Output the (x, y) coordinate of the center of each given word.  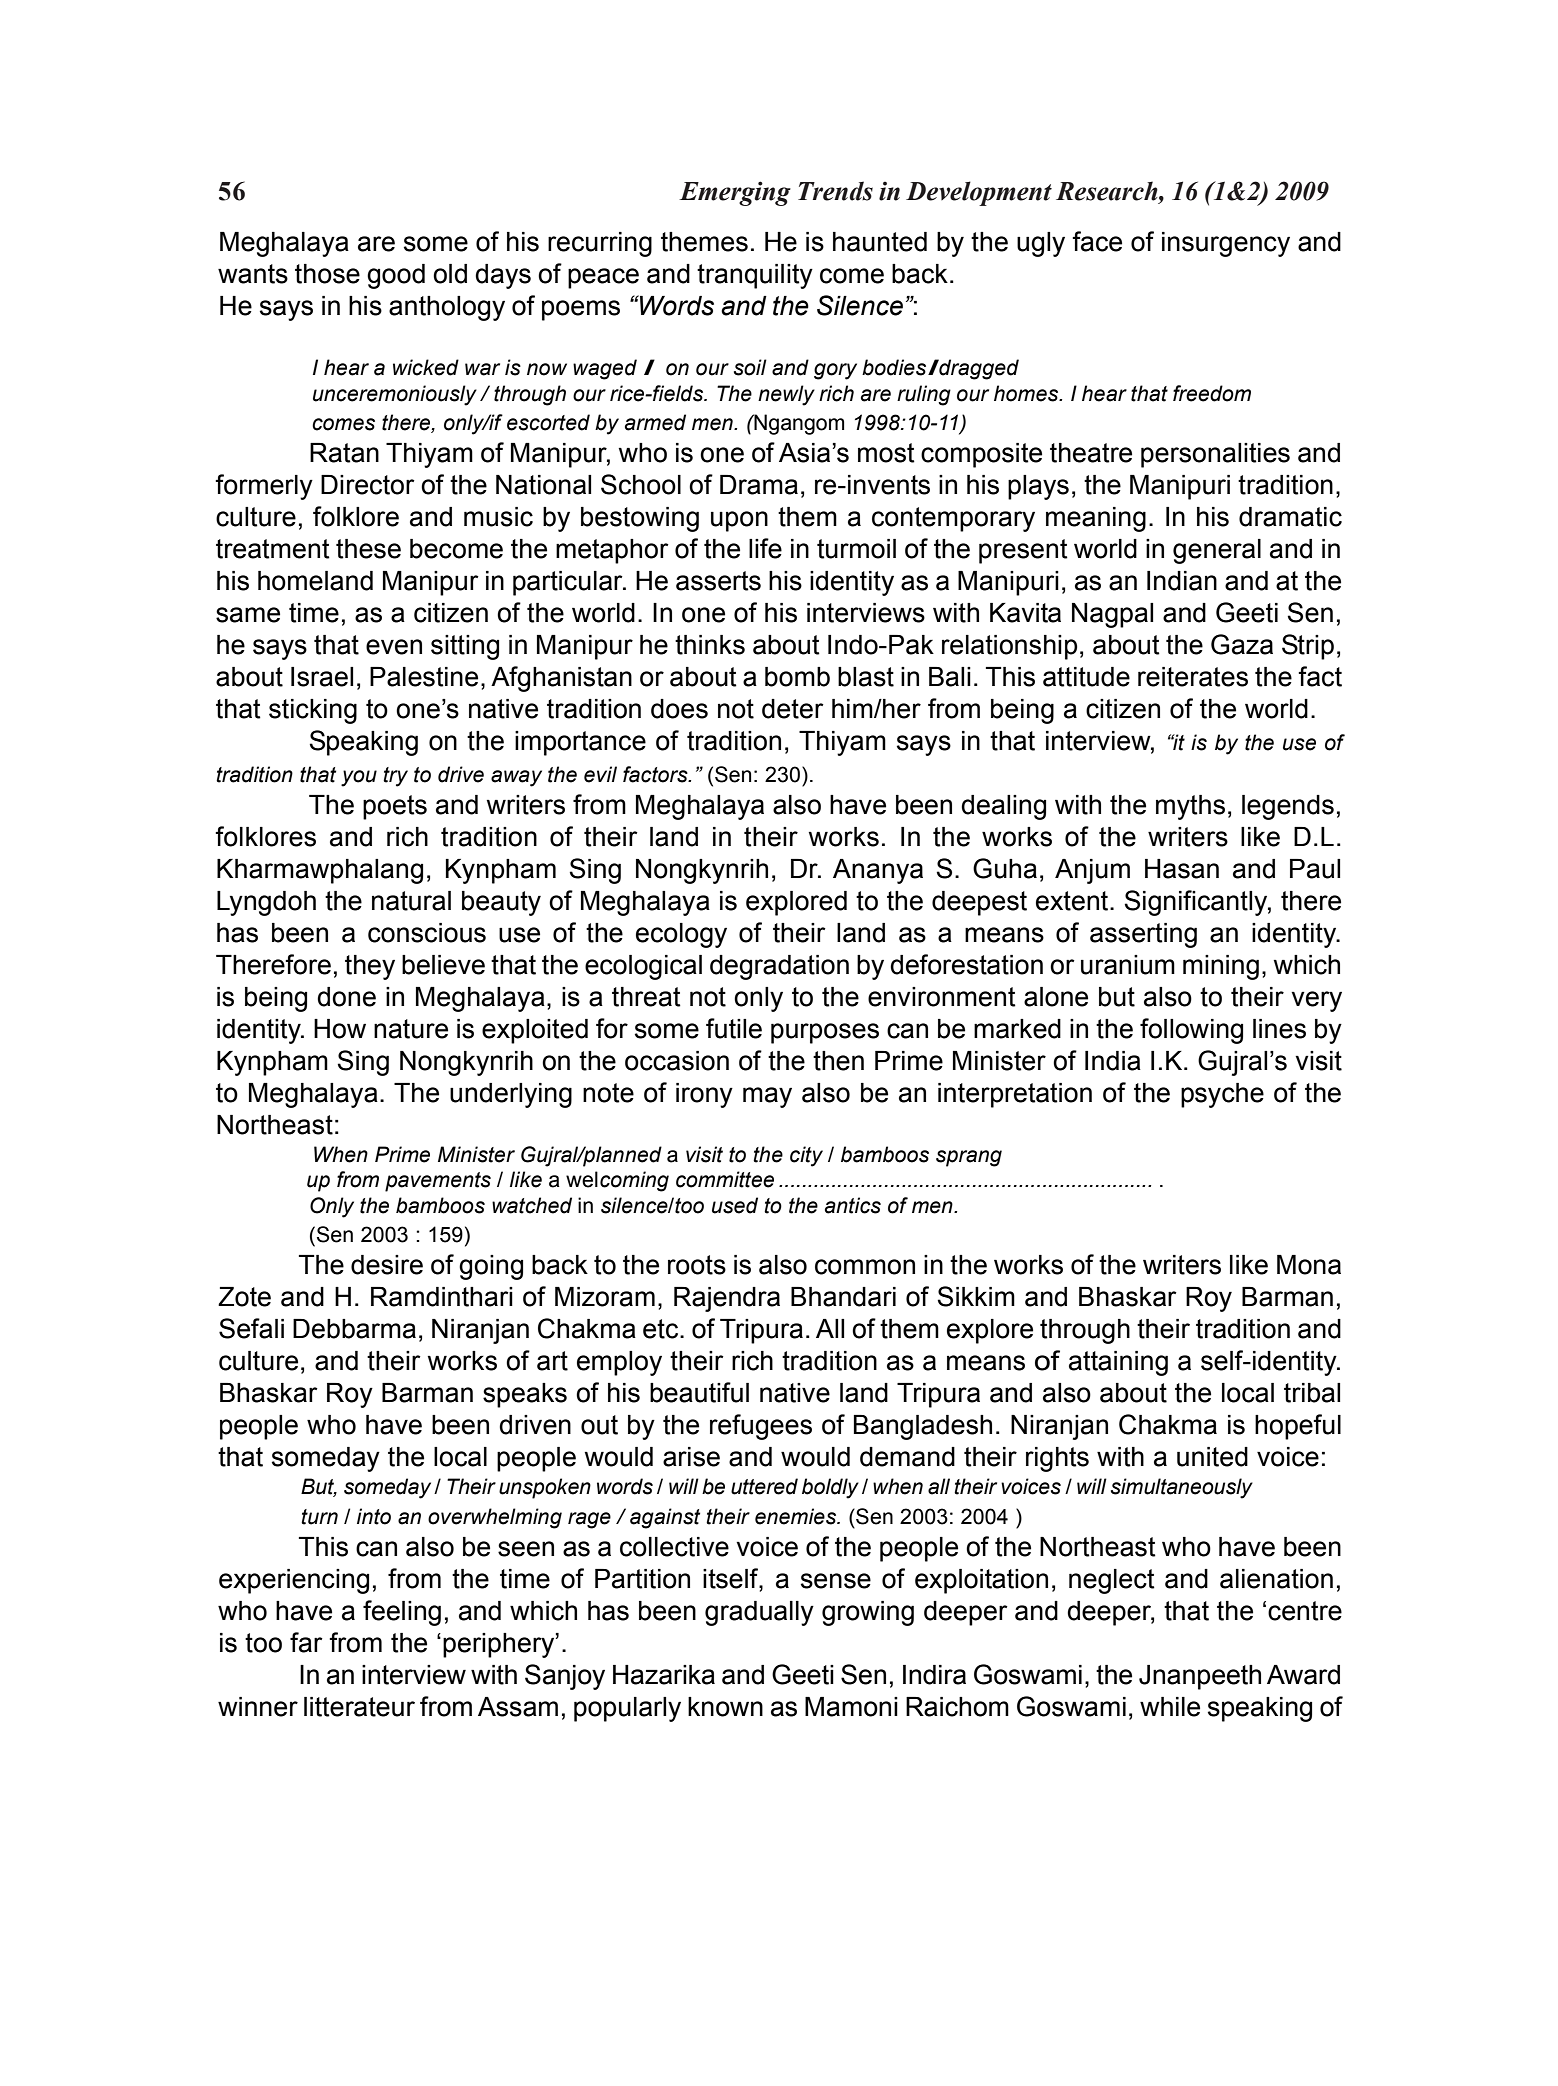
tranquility (755, 276)
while (1170, 1707)
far (306, 1642)
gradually (759, 1613)
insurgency (1226, 244)
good (396, 276)
